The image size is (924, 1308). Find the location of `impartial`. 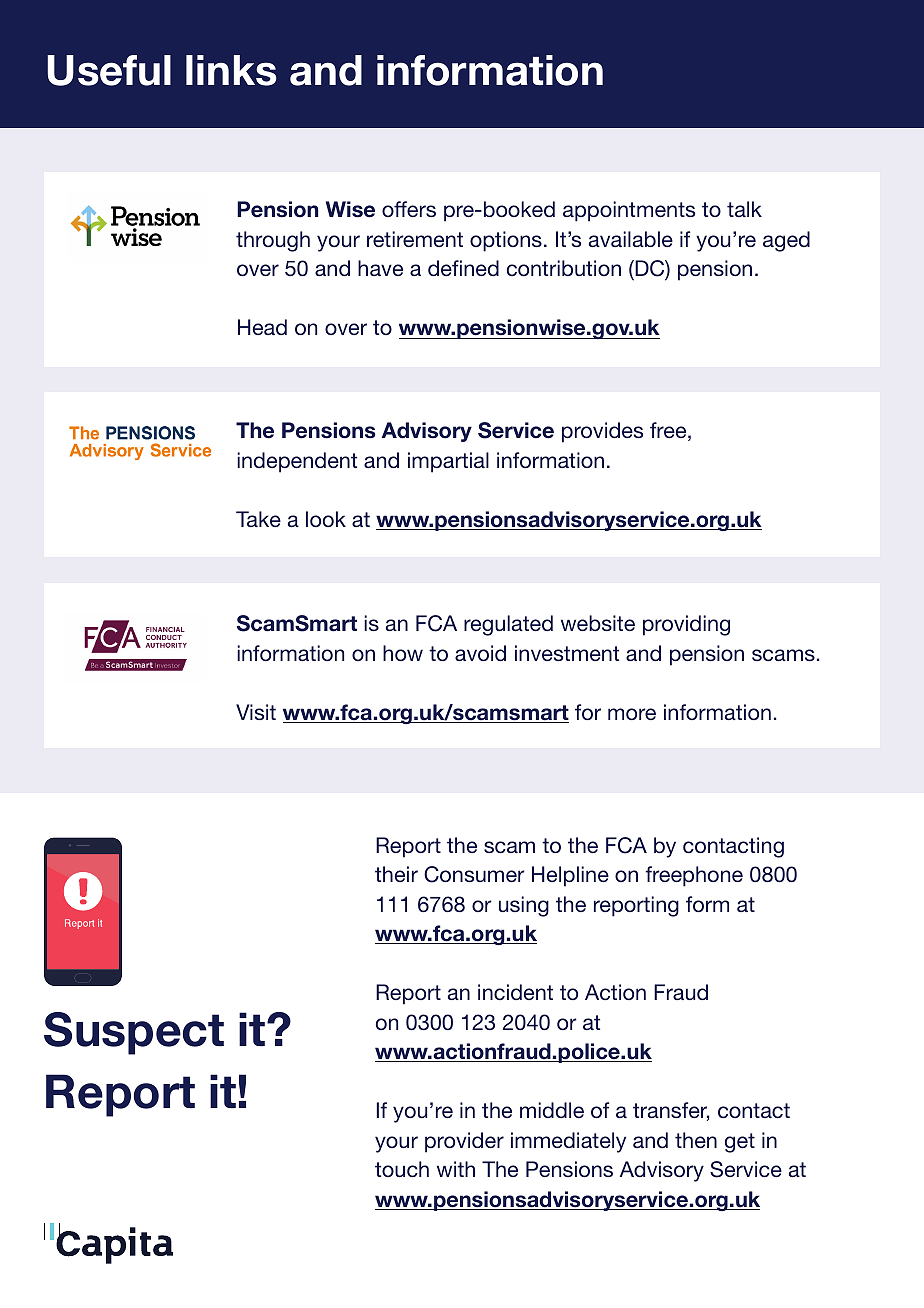

impartial is located at coordinates (448, 462).
